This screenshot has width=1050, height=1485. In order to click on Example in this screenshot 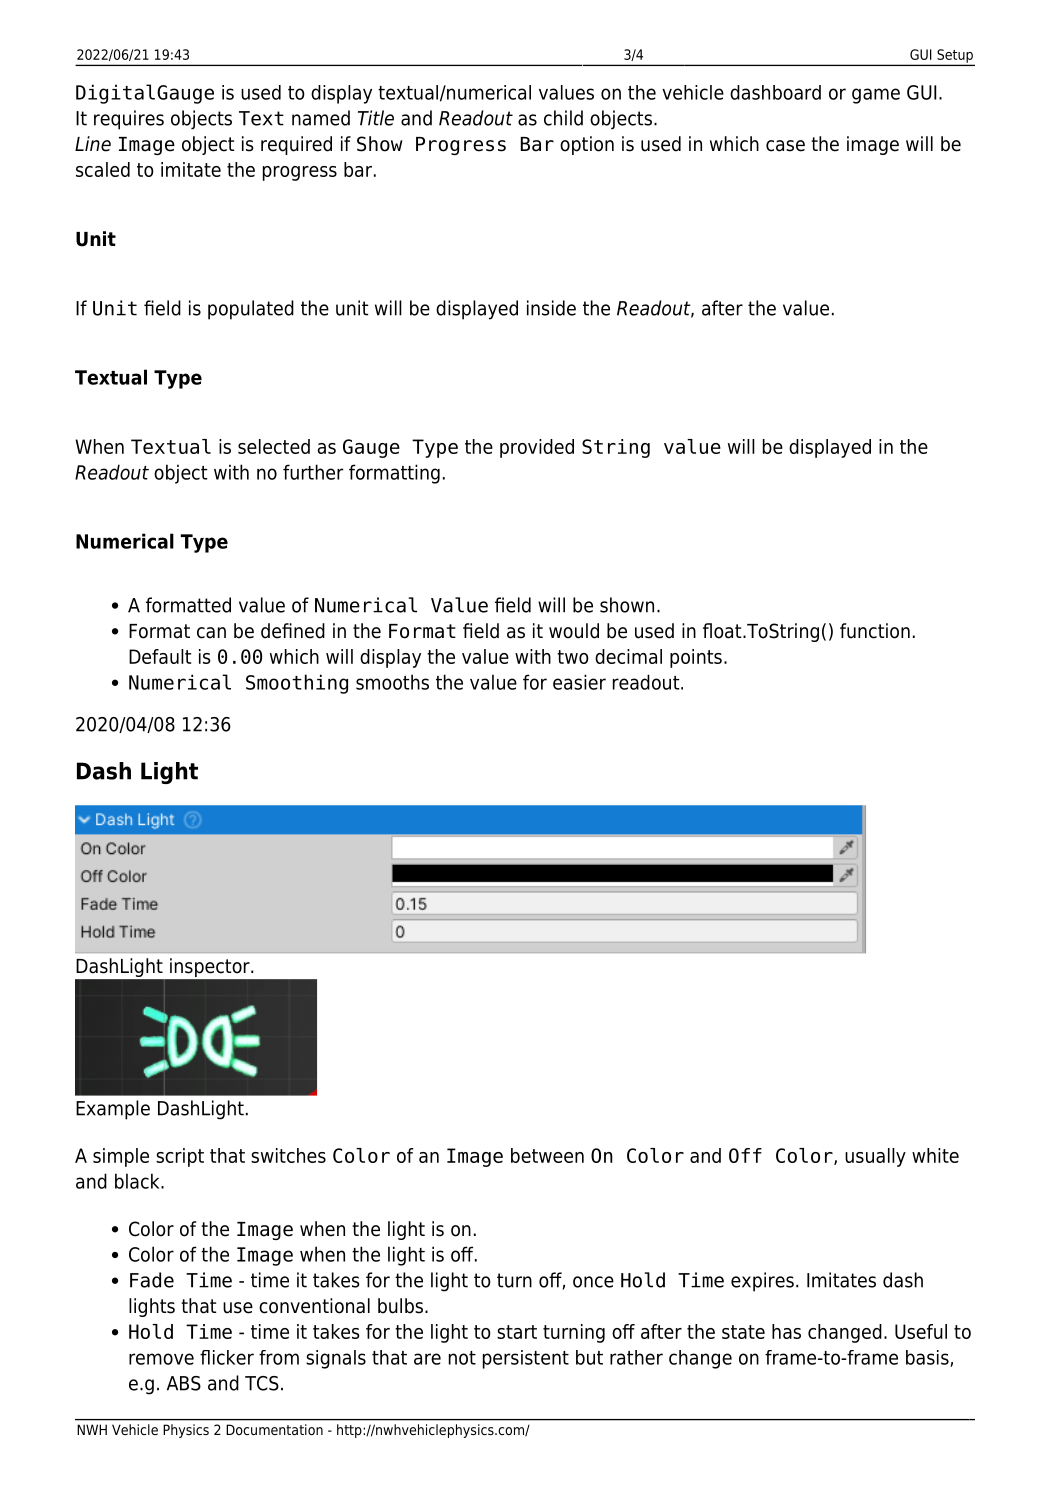, I will do `click(113, 1110)`.
